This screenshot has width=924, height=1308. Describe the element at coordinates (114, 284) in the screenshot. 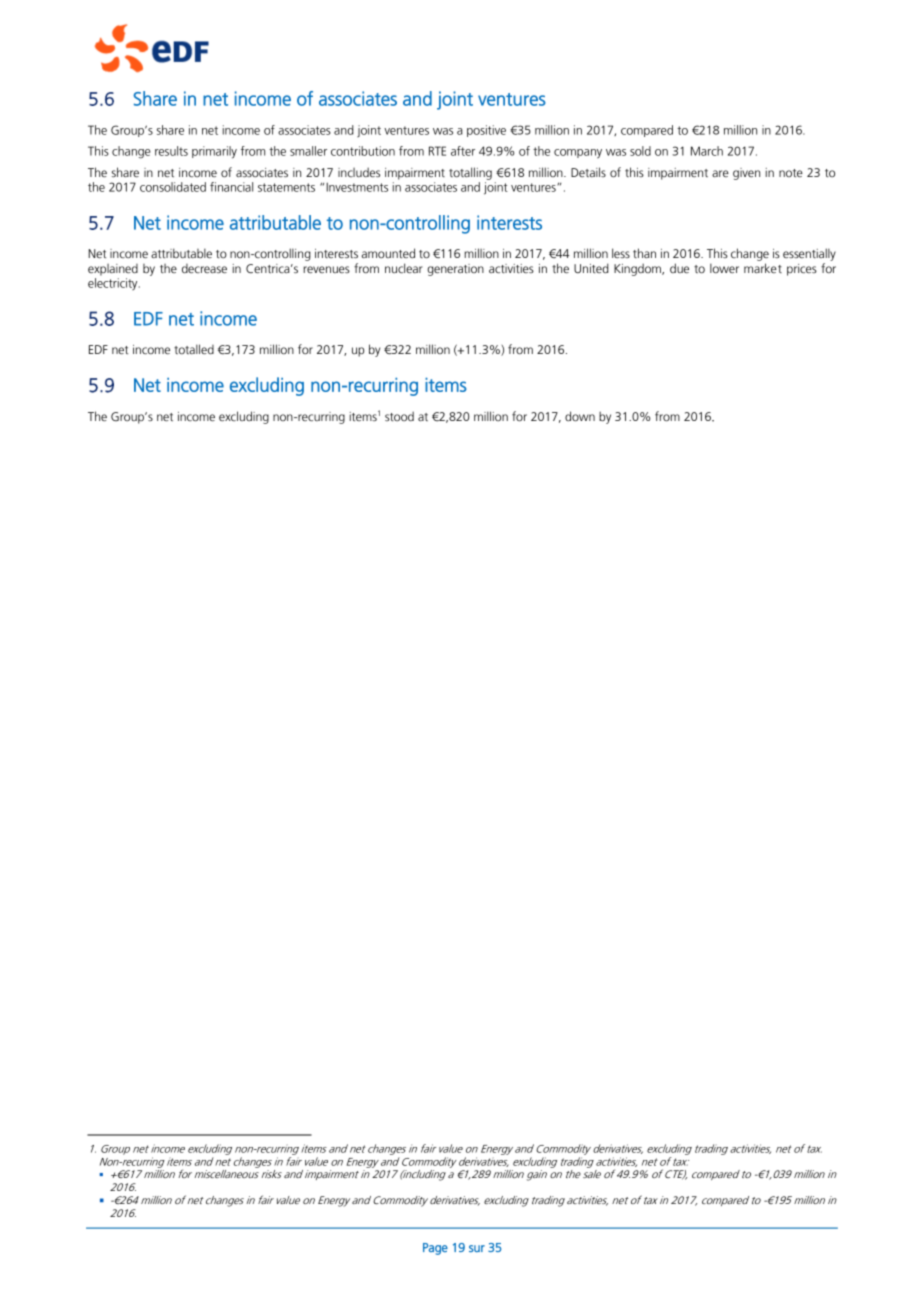

I see `electricity` at that location.
